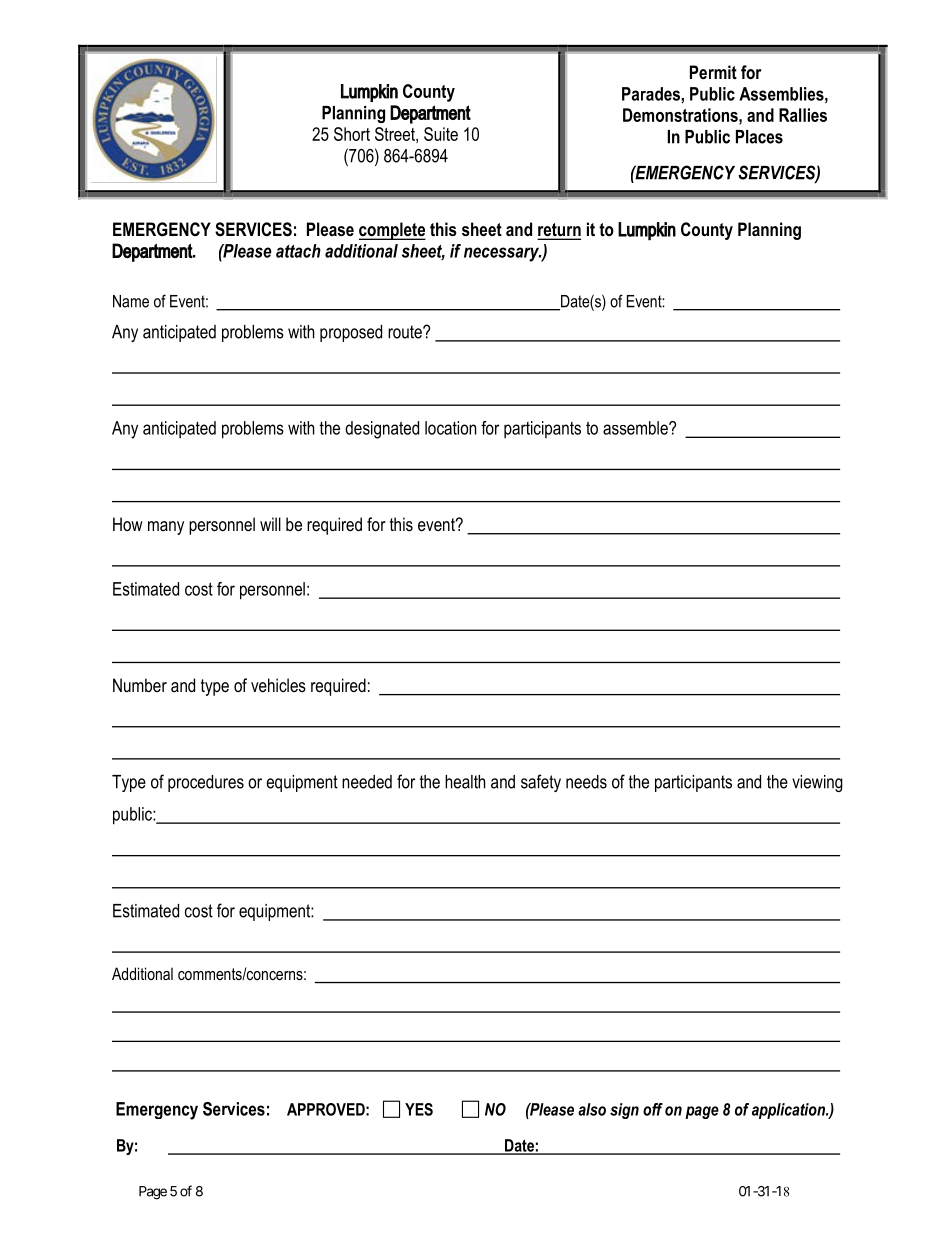 This screenshot has height=1233, width=952. Describe the element at coordinates (441, 134) in the screenshot. I see `Suite` at that location.
